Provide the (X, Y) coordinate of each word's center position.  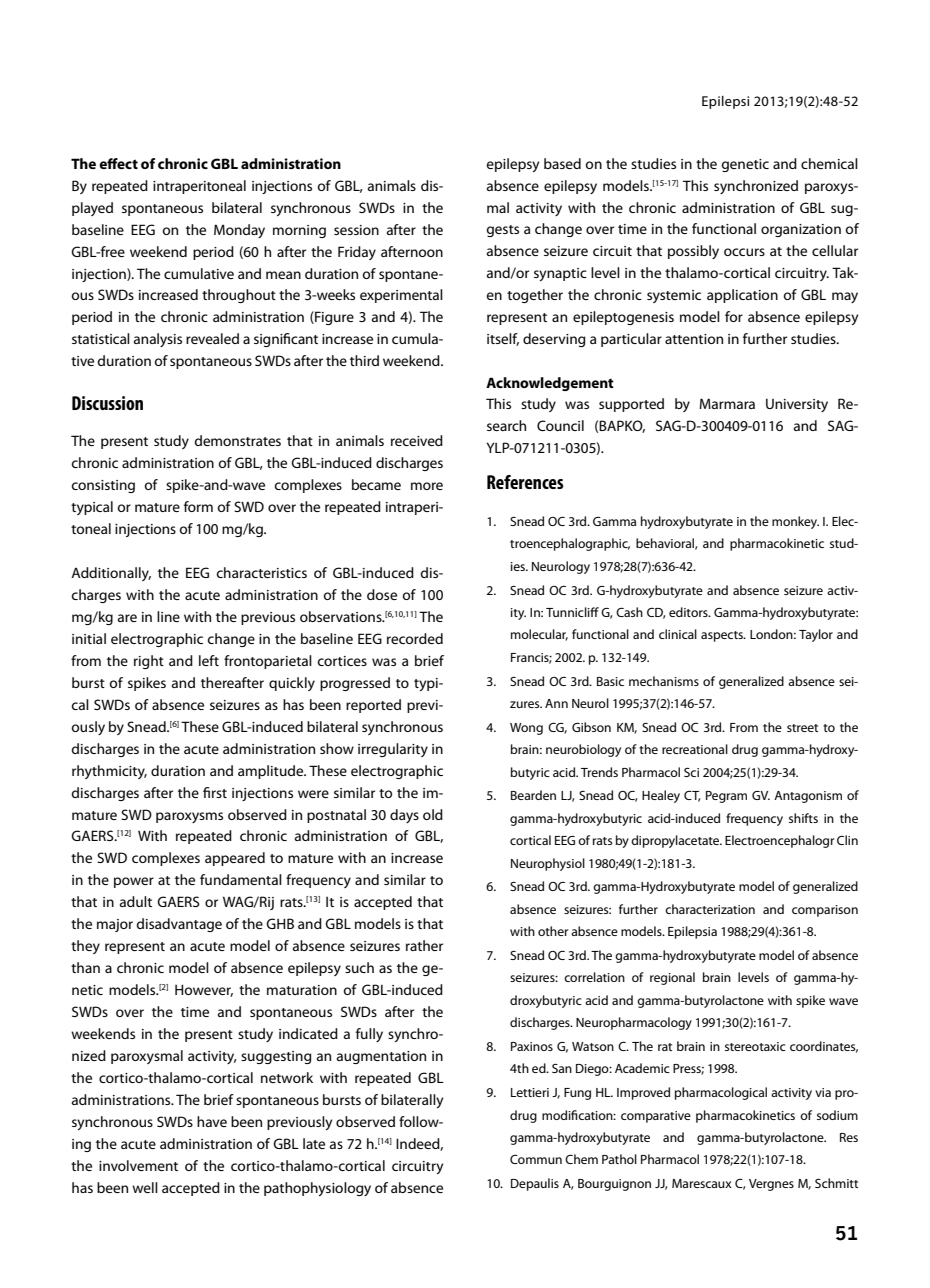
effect (118, 163)
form (198, 506)
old (433, 814)
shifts (803, 818)
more (427, 486)
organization (801, 230)
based (562, 163)
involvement (138, 1165)
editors (689, 612)
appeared (235, 859)
